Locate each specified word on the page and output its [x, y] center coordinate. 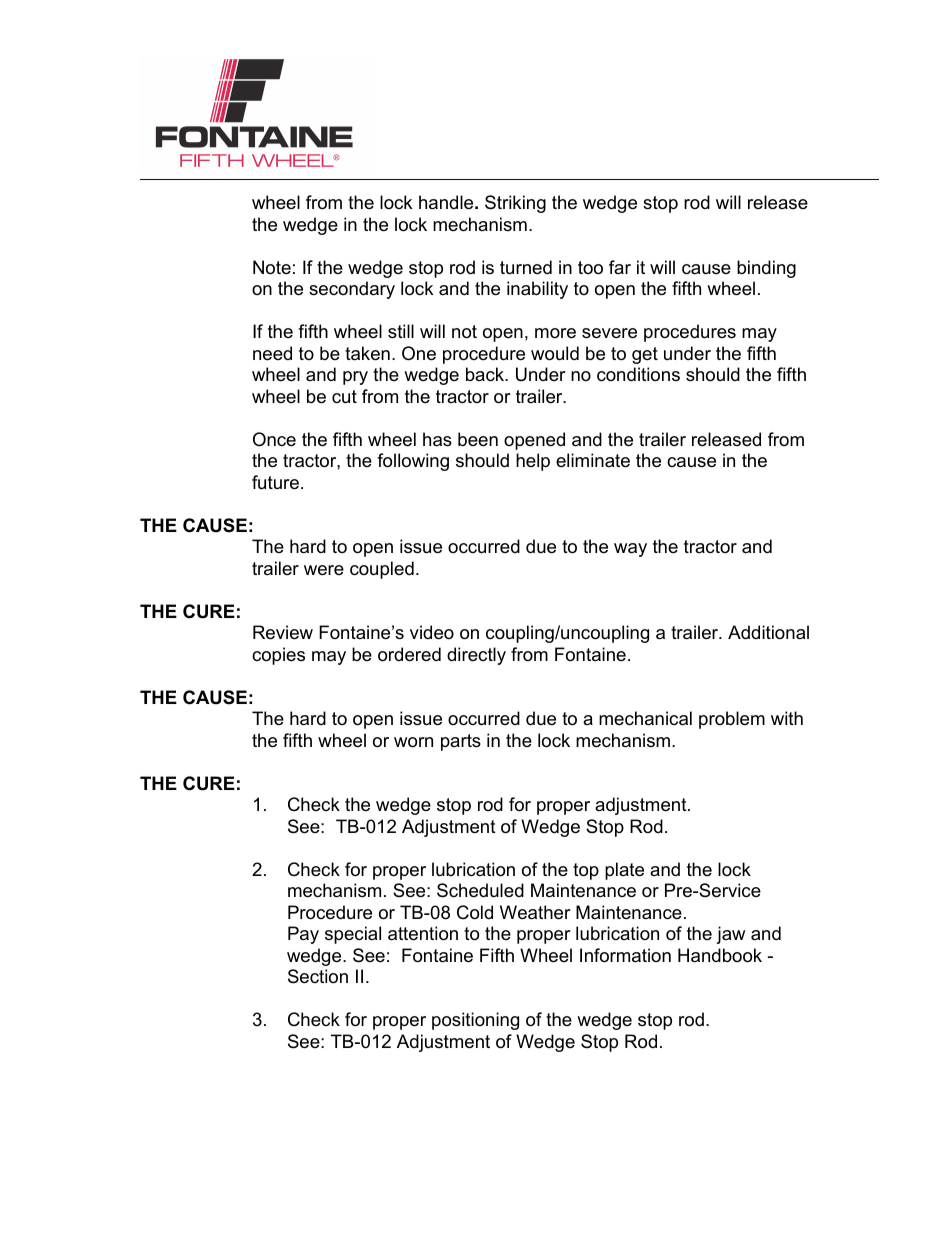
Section [318, 976]
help [533, 462]
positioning [475, 1021]
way [630, 550]
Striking [515, 204]
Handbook [720, 955]
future [275, 482]
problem [732, 720]
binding [766, 269]
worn [413, 742]
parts [461, 742]
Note [272, 267]
